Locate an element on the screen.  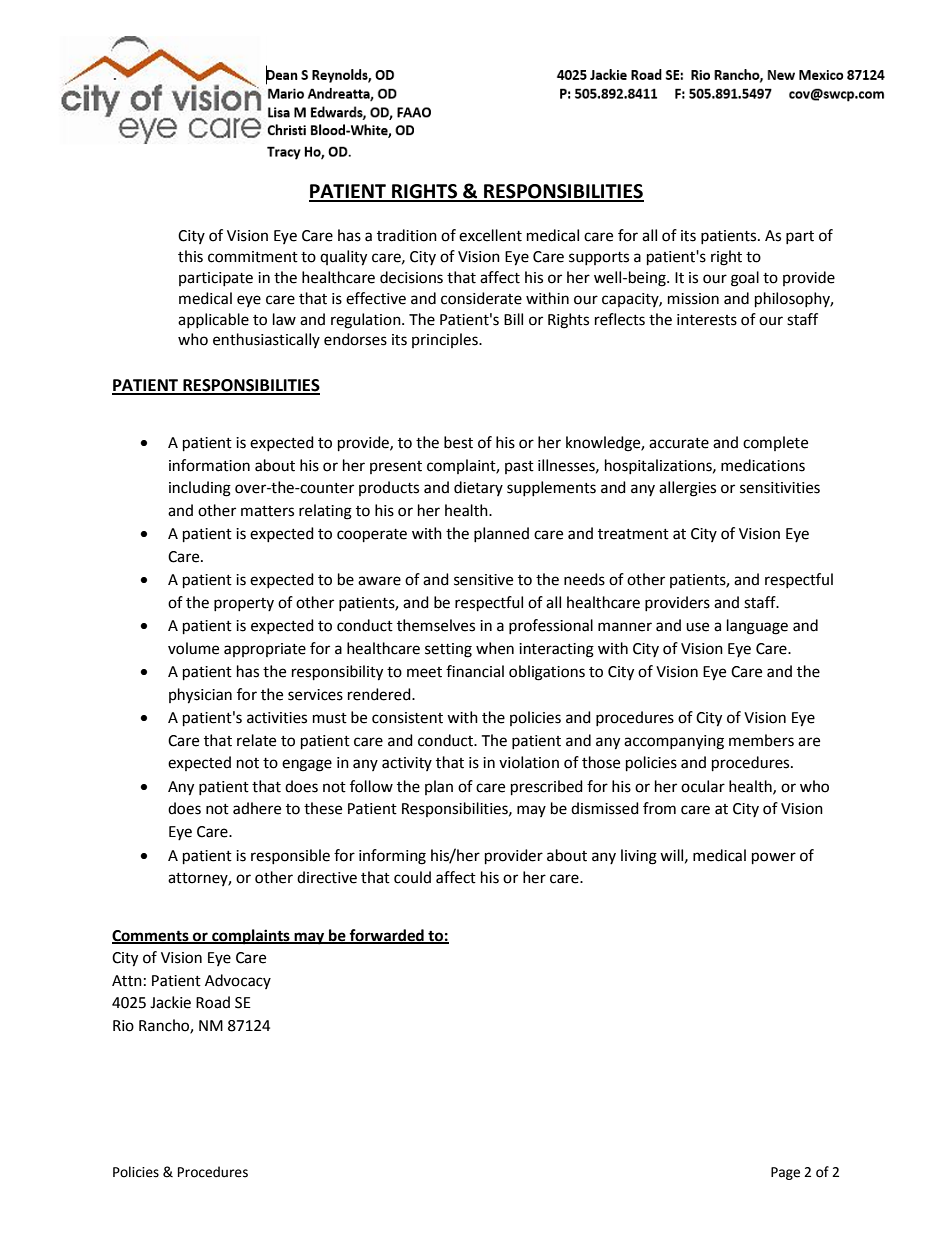
physician is located at coordinates (200, 696).
